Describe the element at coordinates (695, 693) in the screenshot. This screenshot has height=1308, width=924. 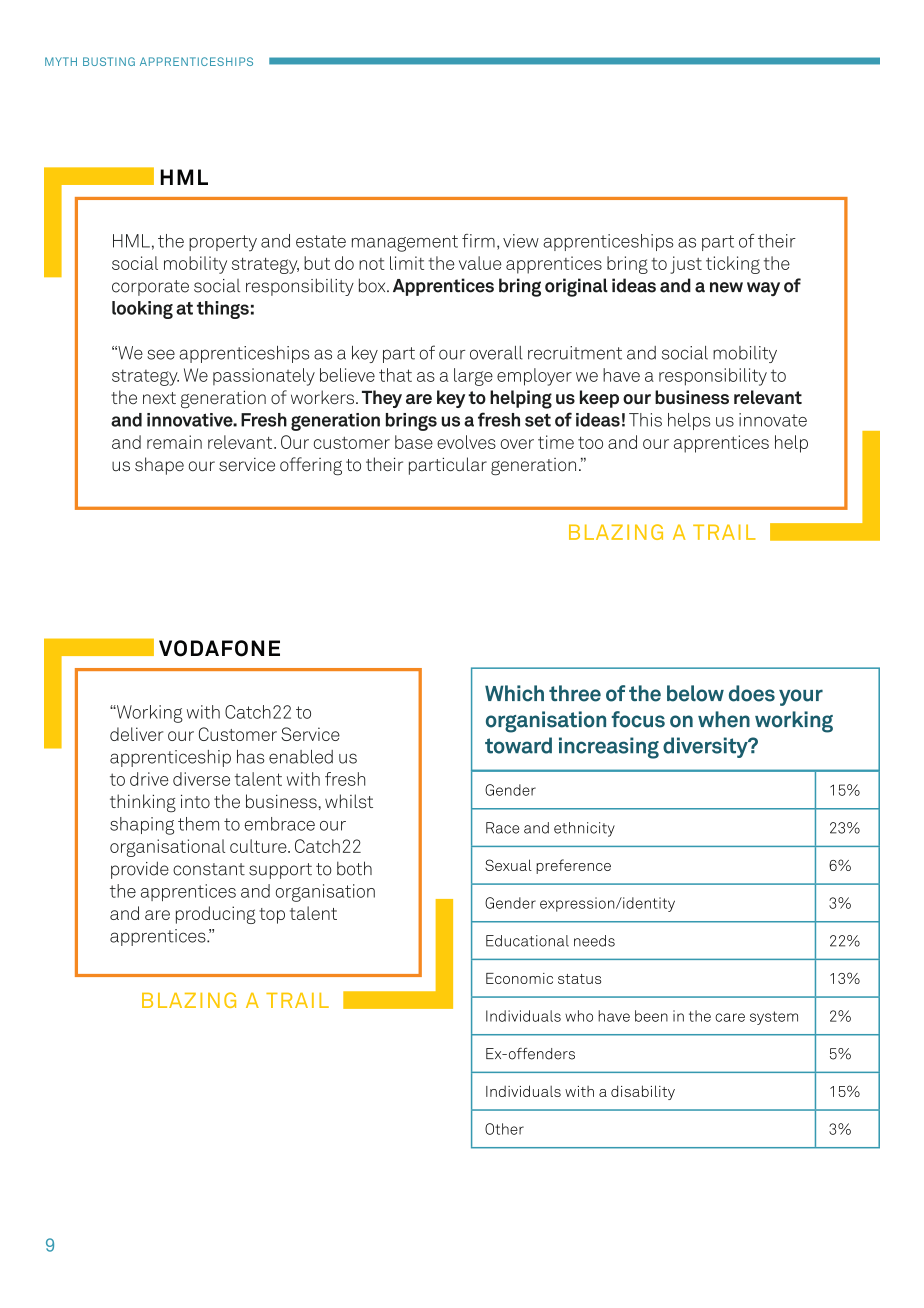
I see `below` at that location.
